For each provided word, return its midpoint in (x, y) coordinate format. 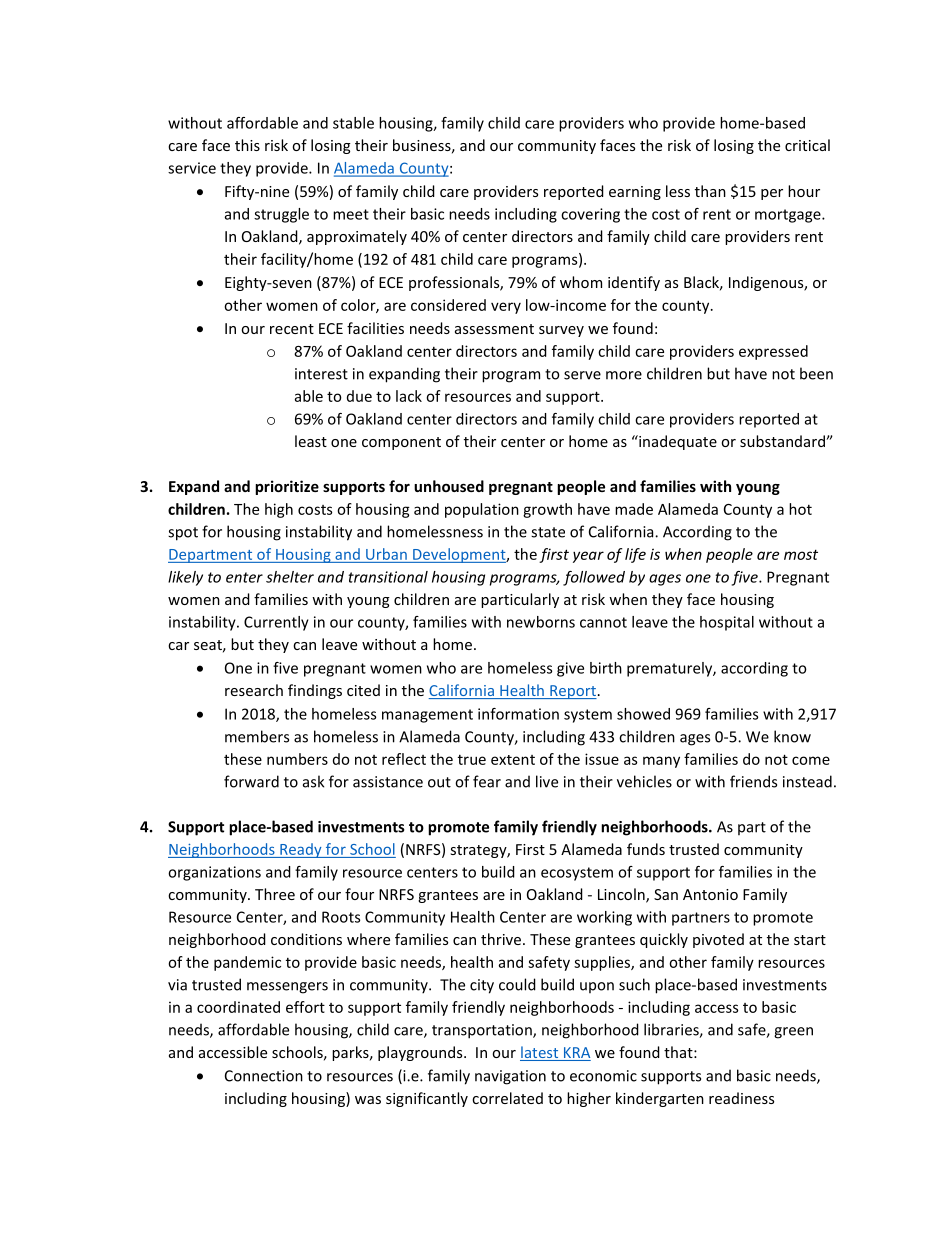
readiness (741, 1098)
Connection (264, 1076)
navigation (510, 1077)
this (247, 145)
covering (590, 215)
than (710, 191)
